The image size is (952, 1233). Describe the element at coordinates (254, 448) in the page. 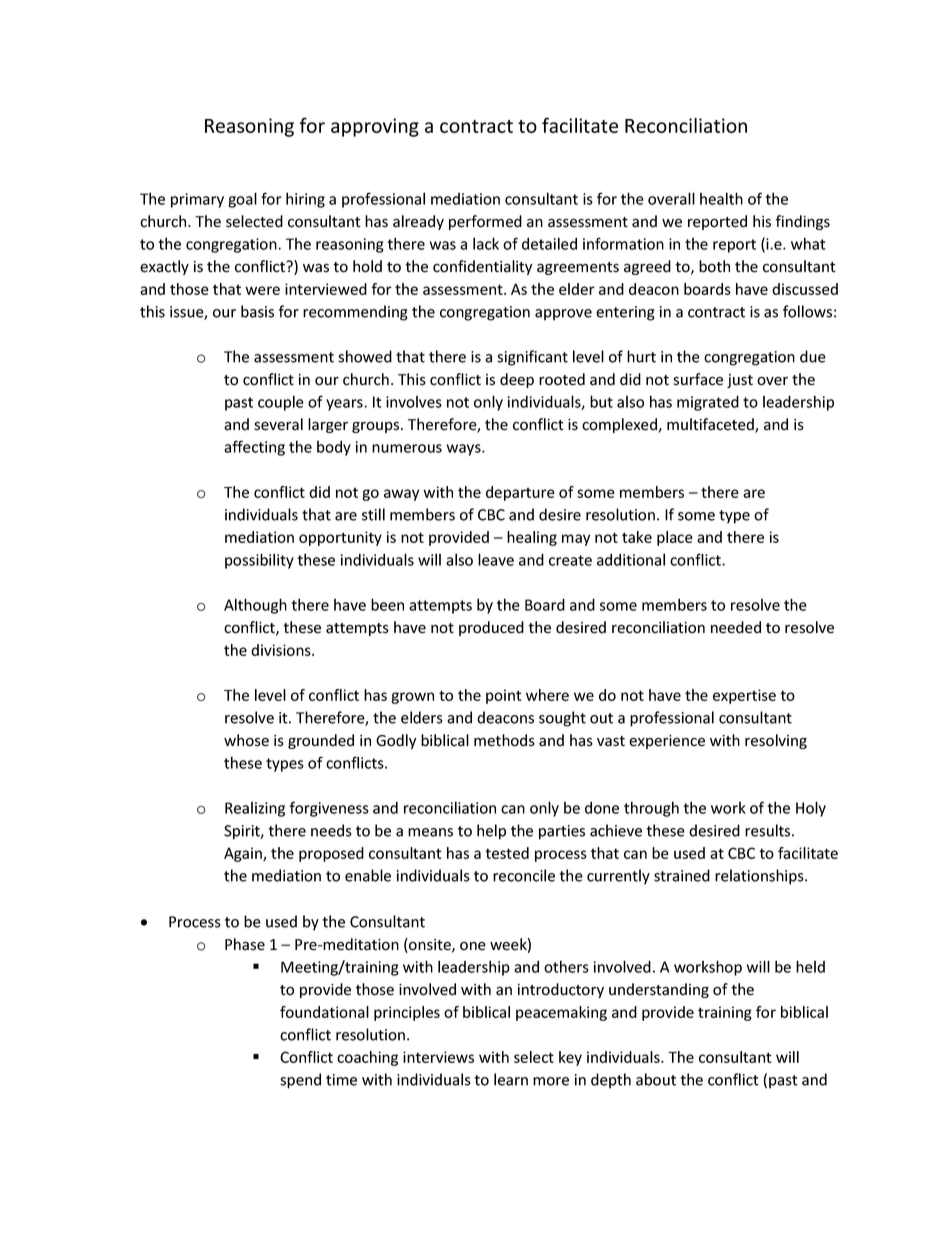

I see `affecting` at that location.
